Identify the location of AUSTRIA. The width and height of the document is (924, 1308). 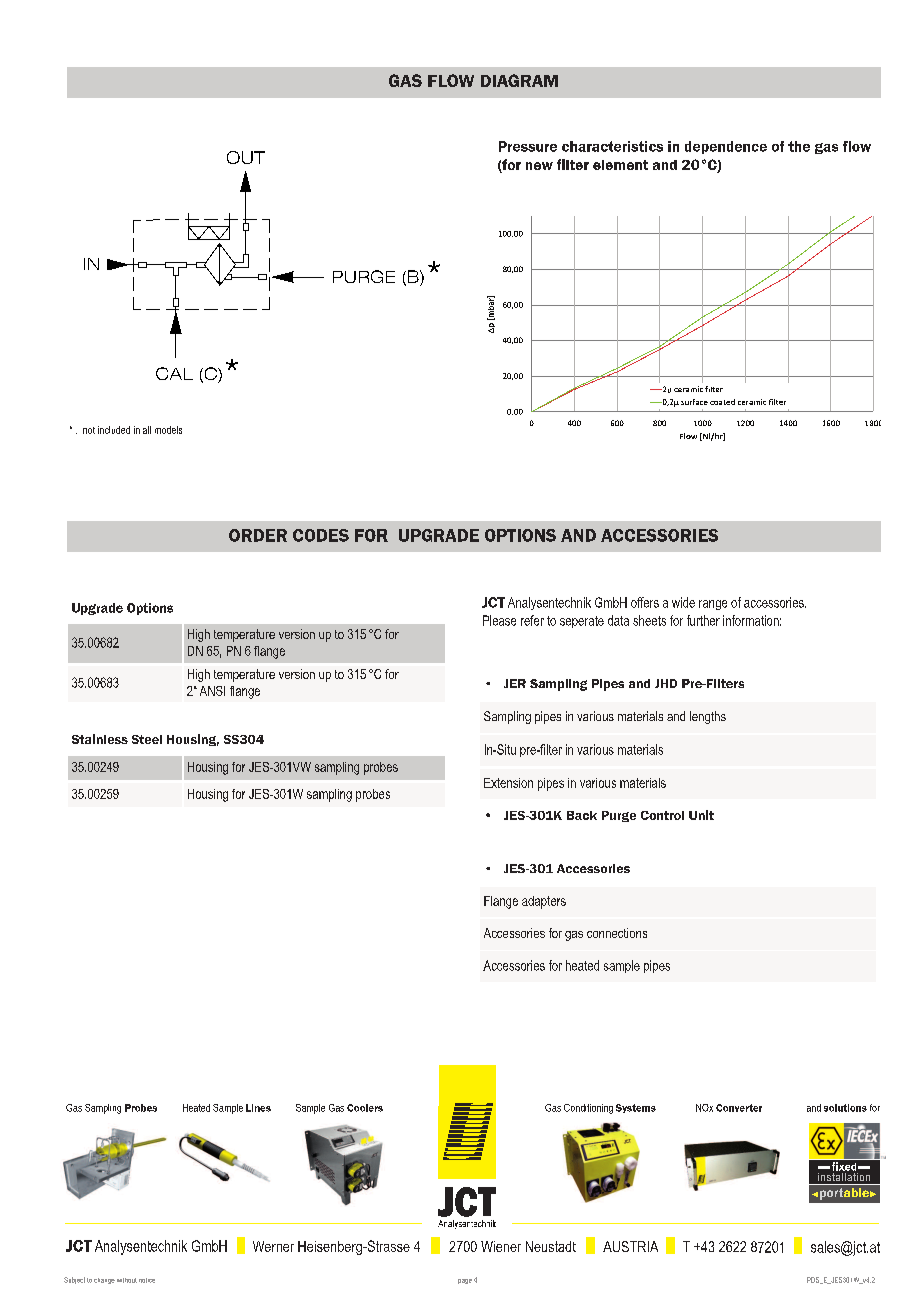
(630, 1246).
